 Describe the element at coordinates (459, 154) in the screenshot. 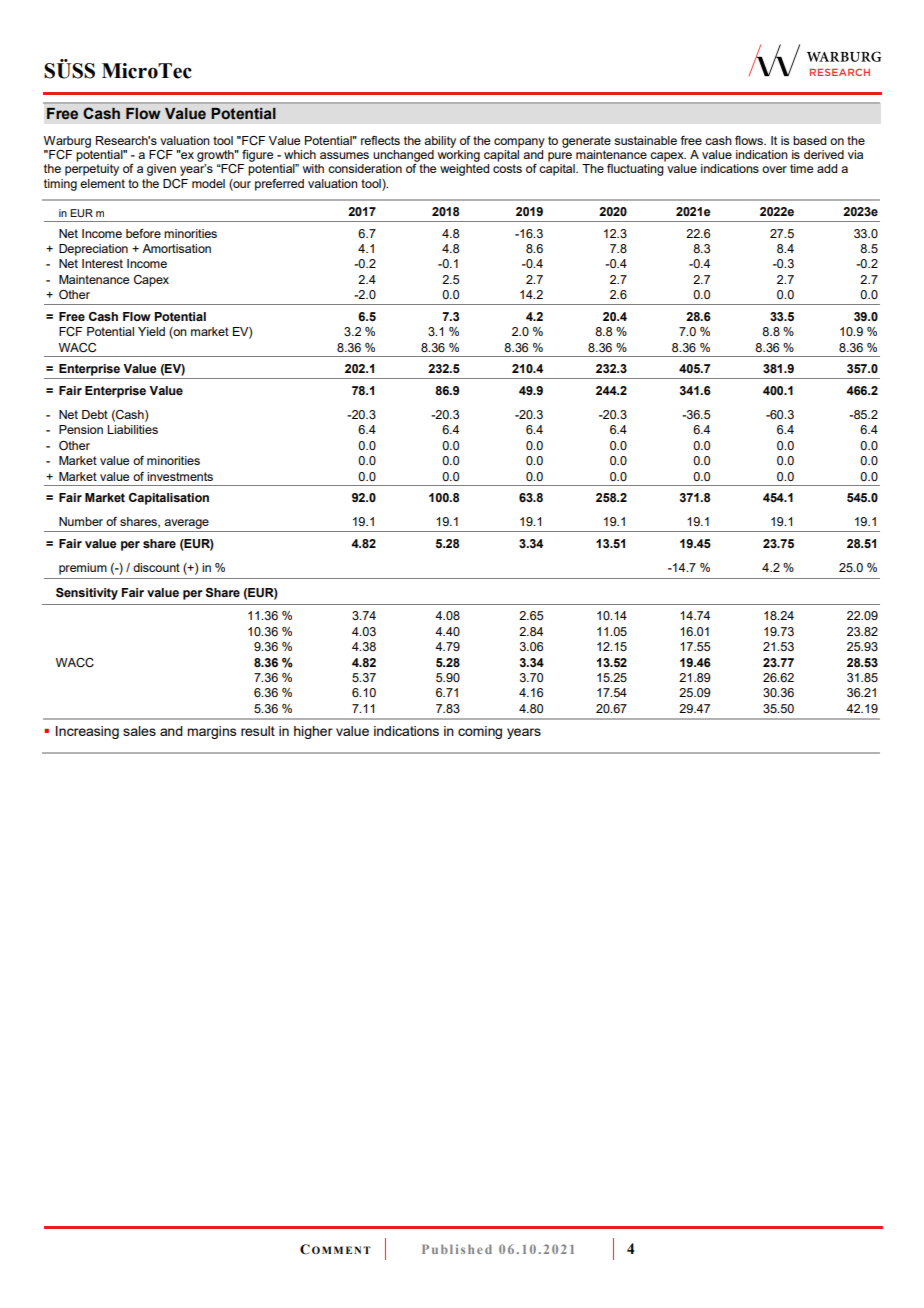

I see `working` at that location.
